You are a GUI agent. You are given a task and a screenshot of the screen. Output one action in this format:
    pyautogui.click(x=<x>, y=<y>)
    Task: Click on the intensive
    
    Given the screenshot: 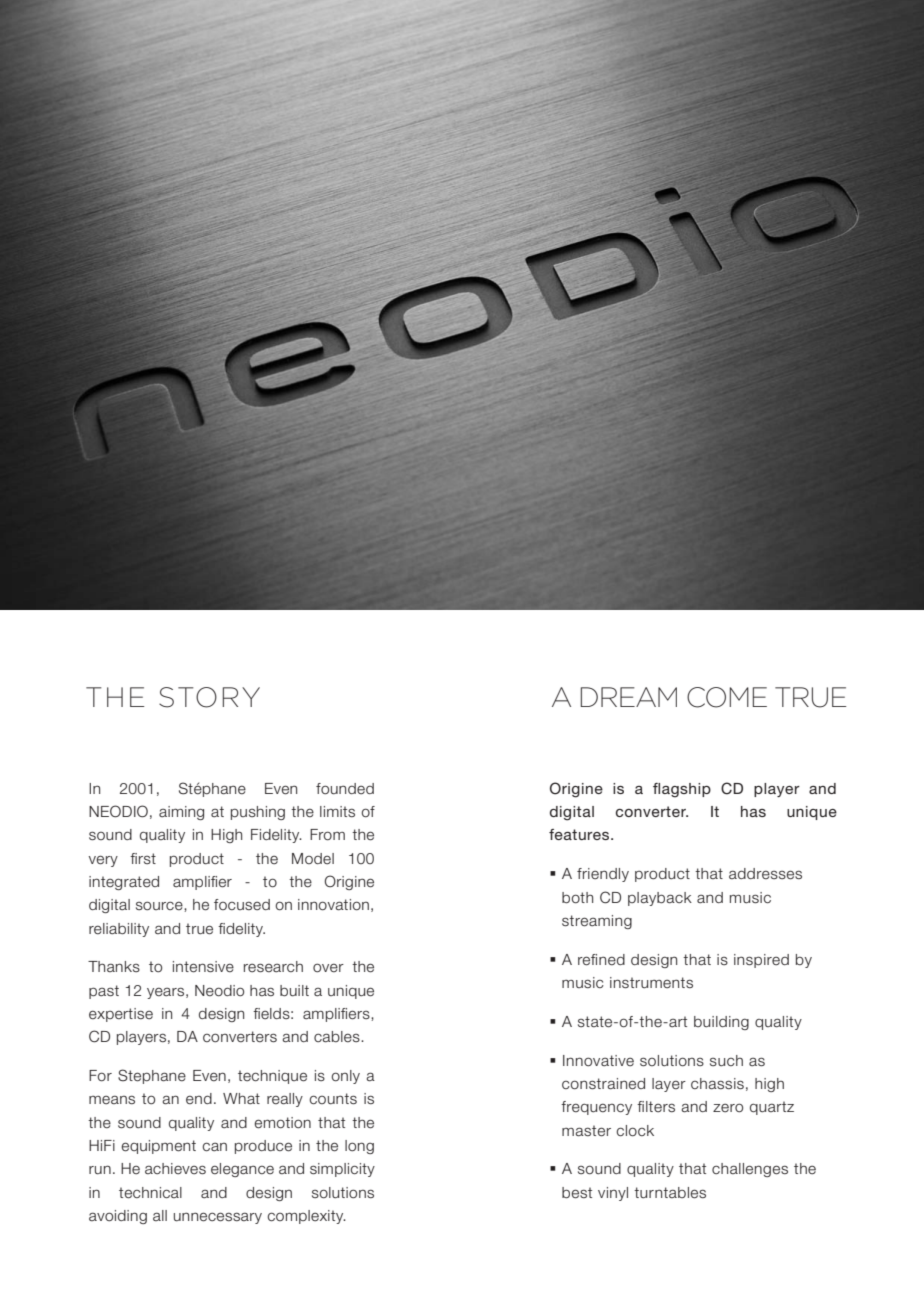 What is the action you would take?
    pyautogui.click(x=203, y=967)
